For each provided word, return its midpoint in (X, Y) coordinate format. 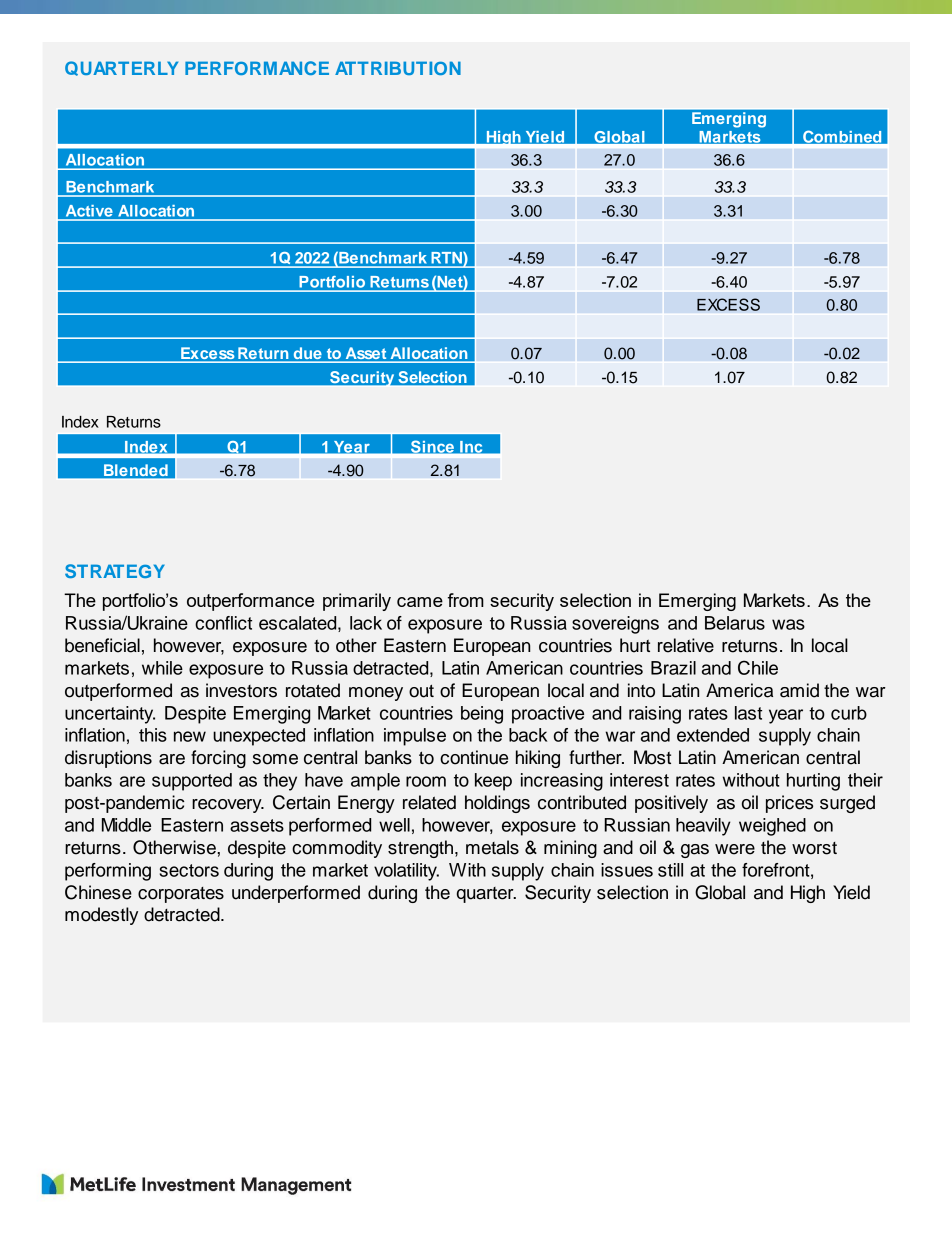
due (307, 353)
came (420, 602)
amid (799, 690)
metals (492, 847)
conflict (223, 623)
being (482, 715)
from (466, 600)
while (162, 668)
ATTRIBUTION (398, 68)
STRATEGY (115, 571)
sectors (189, 870)
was (788, 624)
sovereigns (615, 625)
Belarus (735, 623)
